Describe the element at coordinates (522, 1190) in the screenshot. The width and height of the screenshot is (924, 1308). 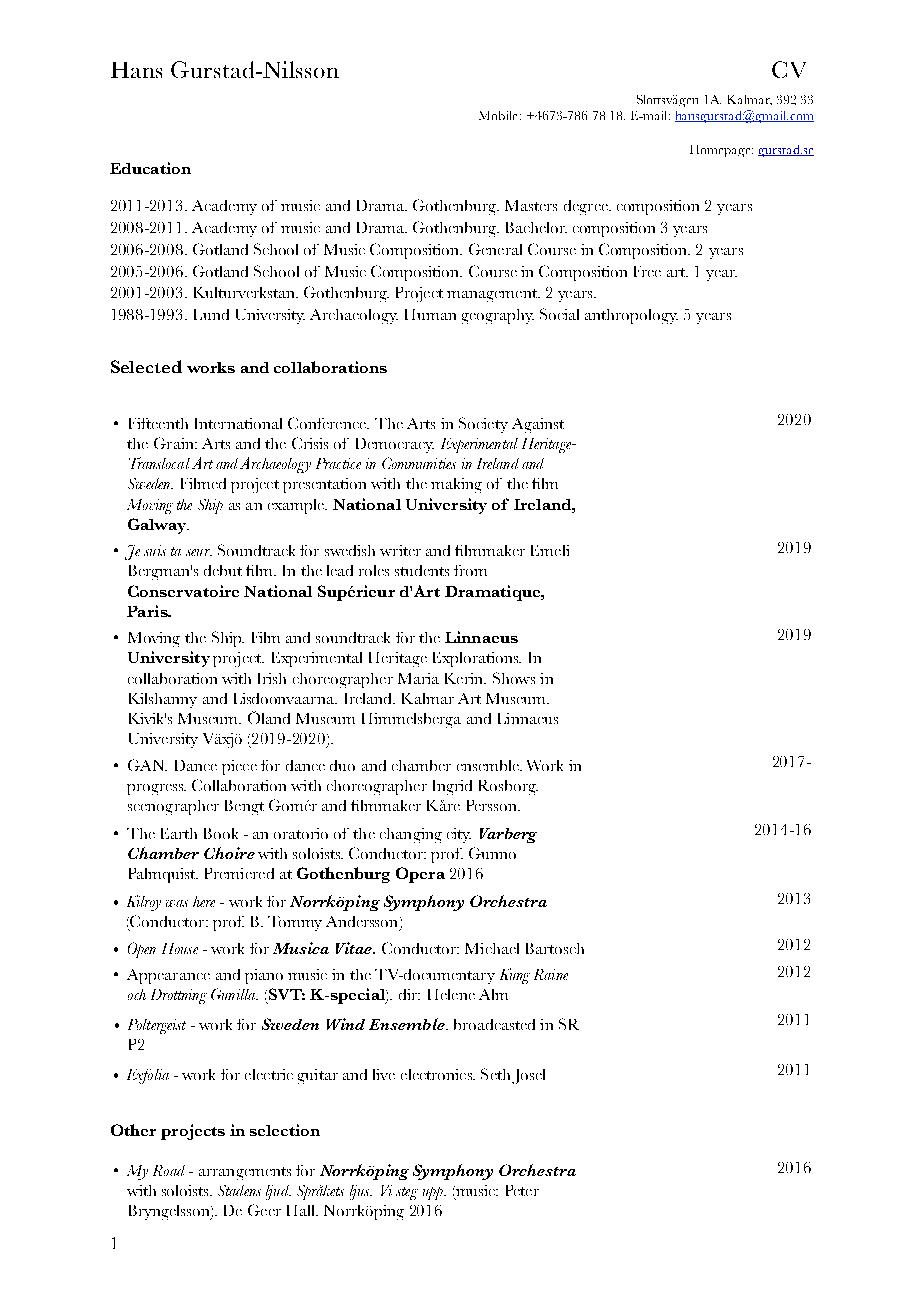
I see `Peter` at that location.
